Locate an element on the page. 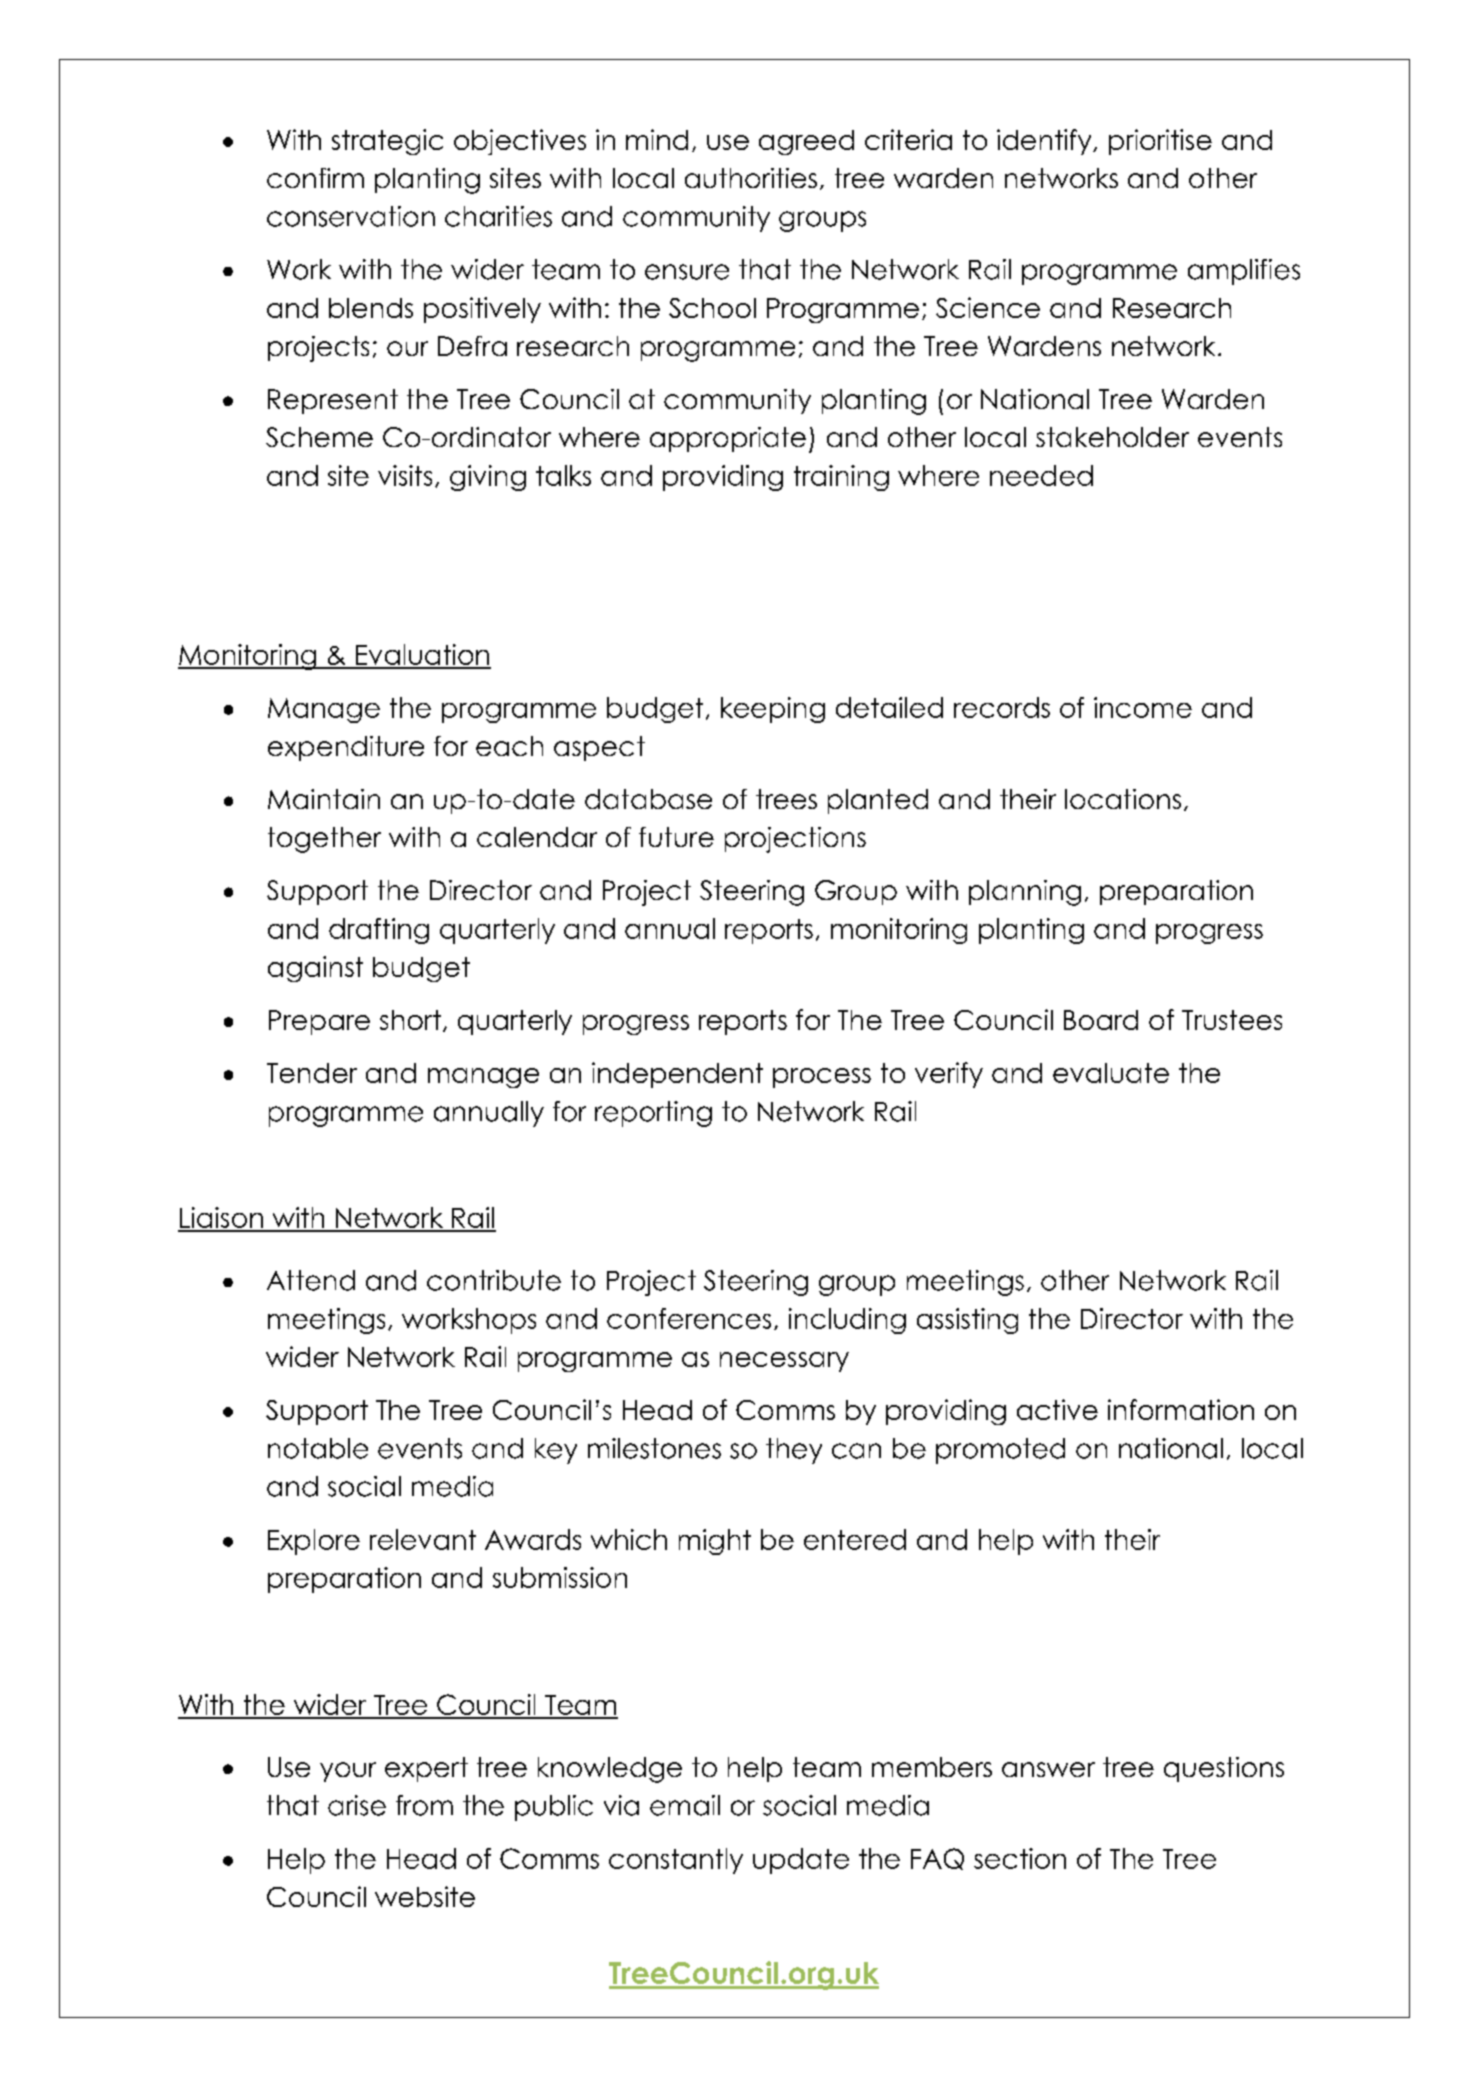  strategic is located at coordinates (387, 142).
